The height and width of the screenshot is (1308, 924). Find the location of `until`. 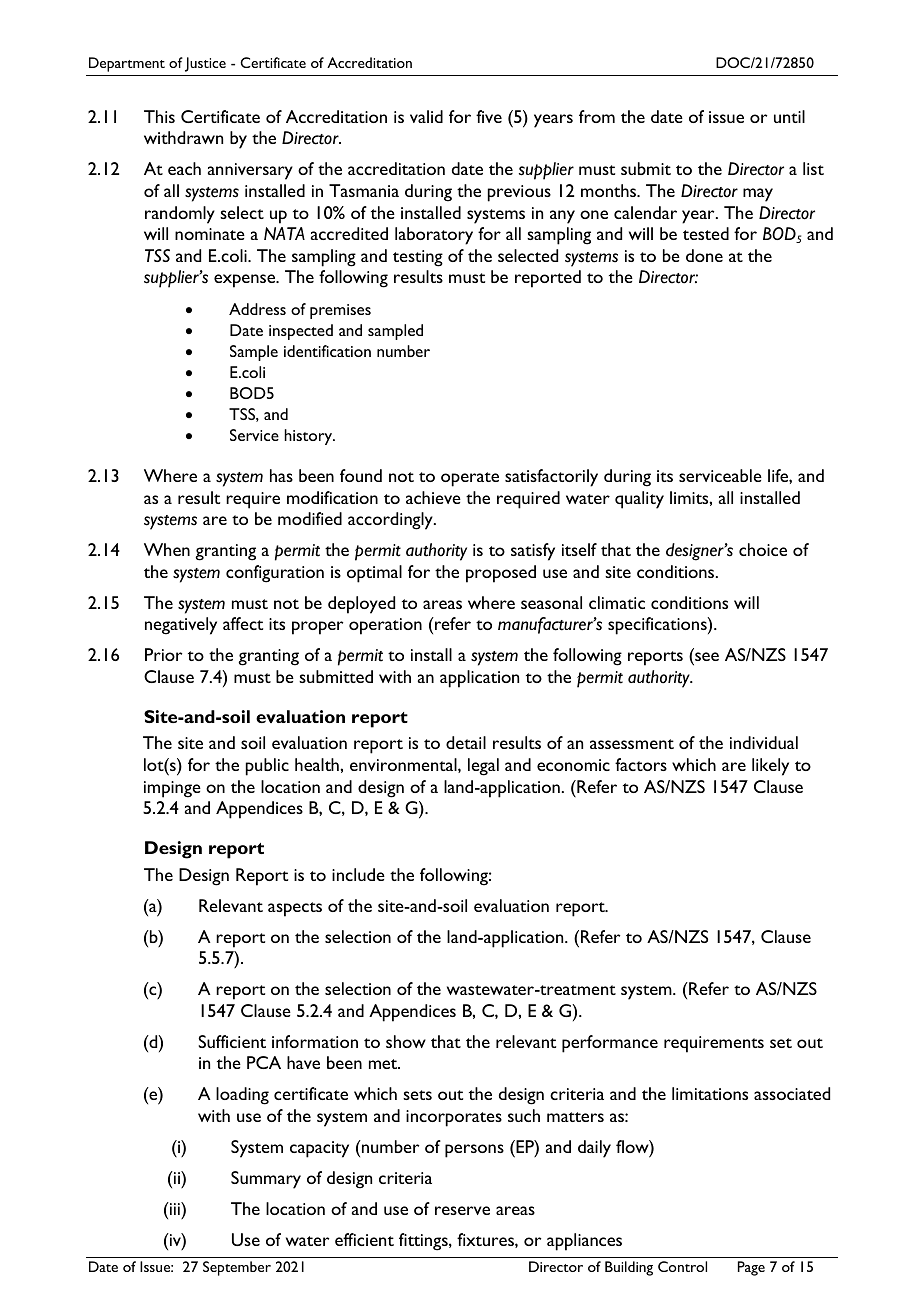

until is located at coordinates (789, 116).
